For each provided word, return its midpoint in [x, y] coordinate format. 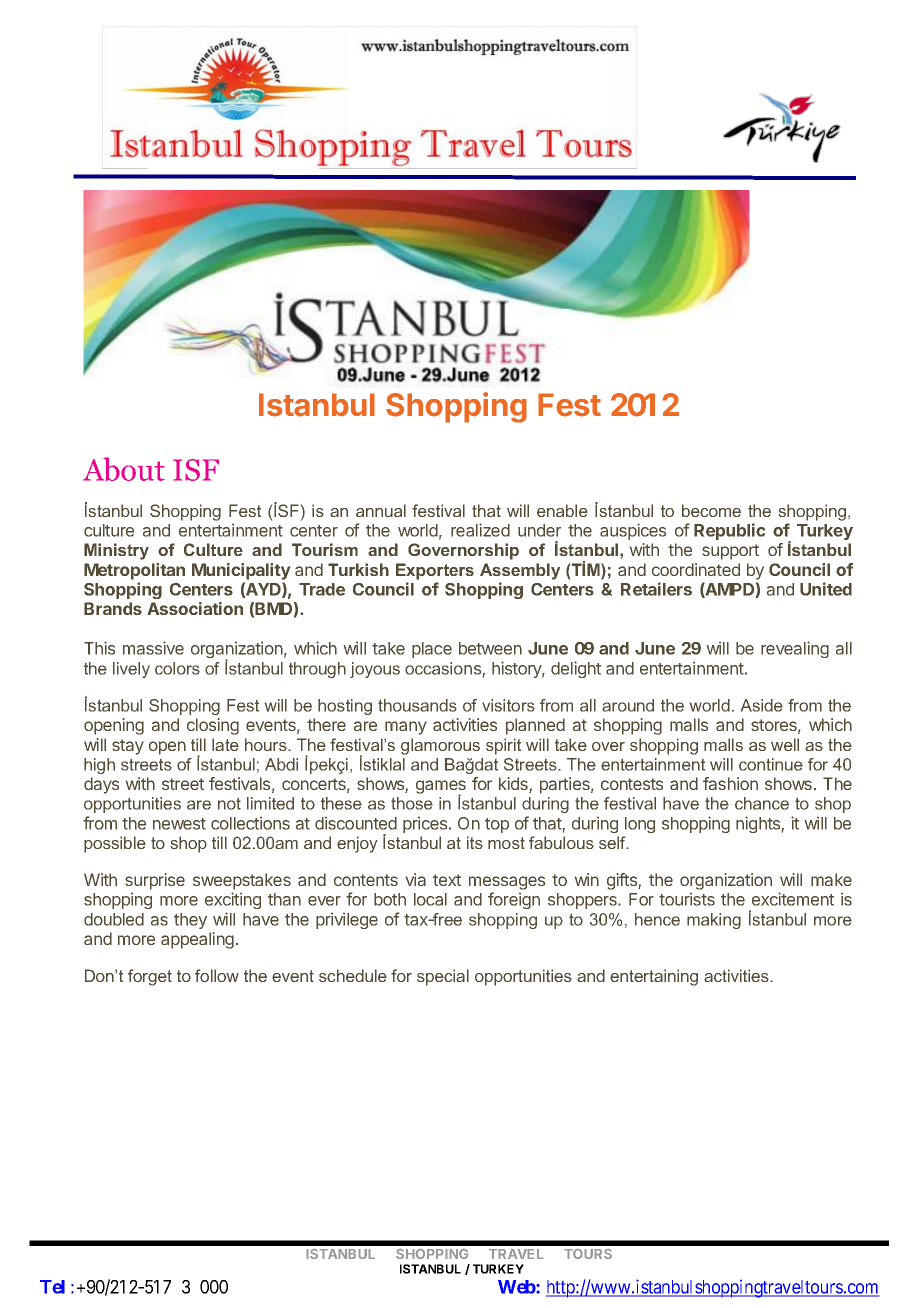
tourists [687, 899]
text [447, 880]
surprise [155, 881]
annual [381, 510]
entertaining [654, 977]
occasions [443, 668]
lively [131, 670]
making [714, 921]
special [443, 977]
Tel [52, 1287]
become [711, 510]
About [124, 469]
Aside [762, 705]
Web [517, 1287]
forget [150, 977]
